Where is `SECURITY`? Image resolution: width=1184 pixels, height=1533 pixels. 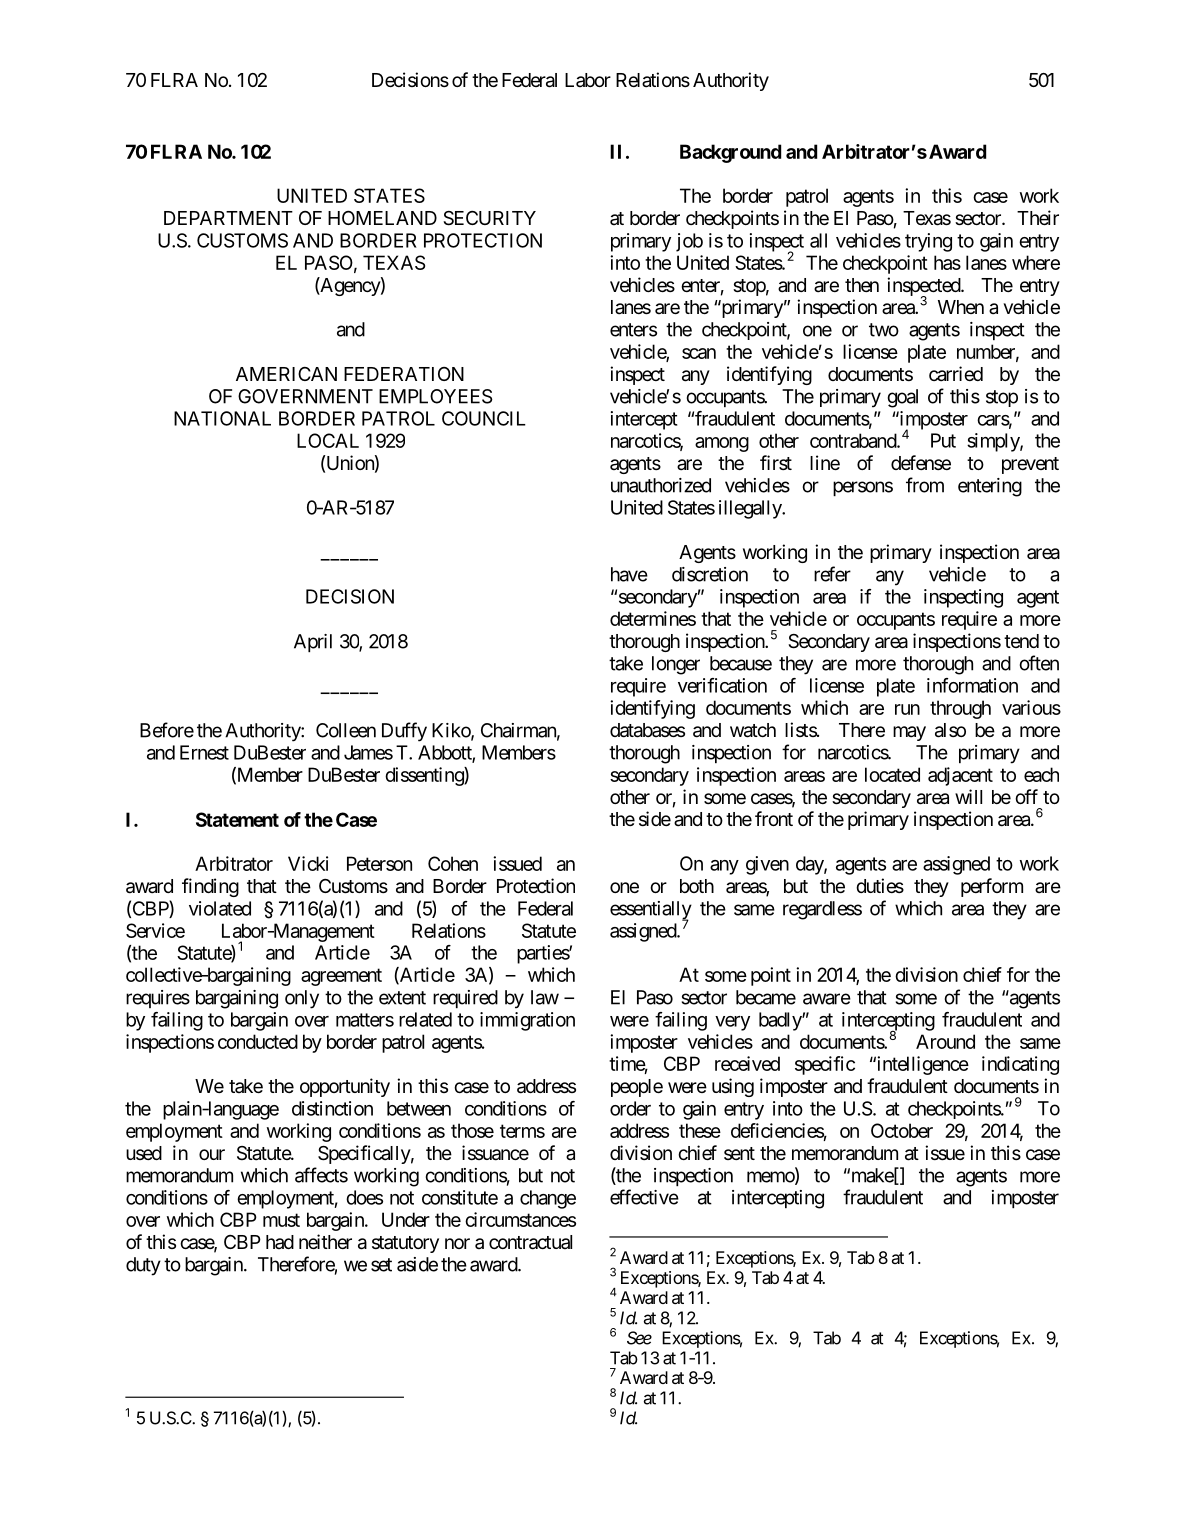
SECURITY is located at coordinates (489, 218).
